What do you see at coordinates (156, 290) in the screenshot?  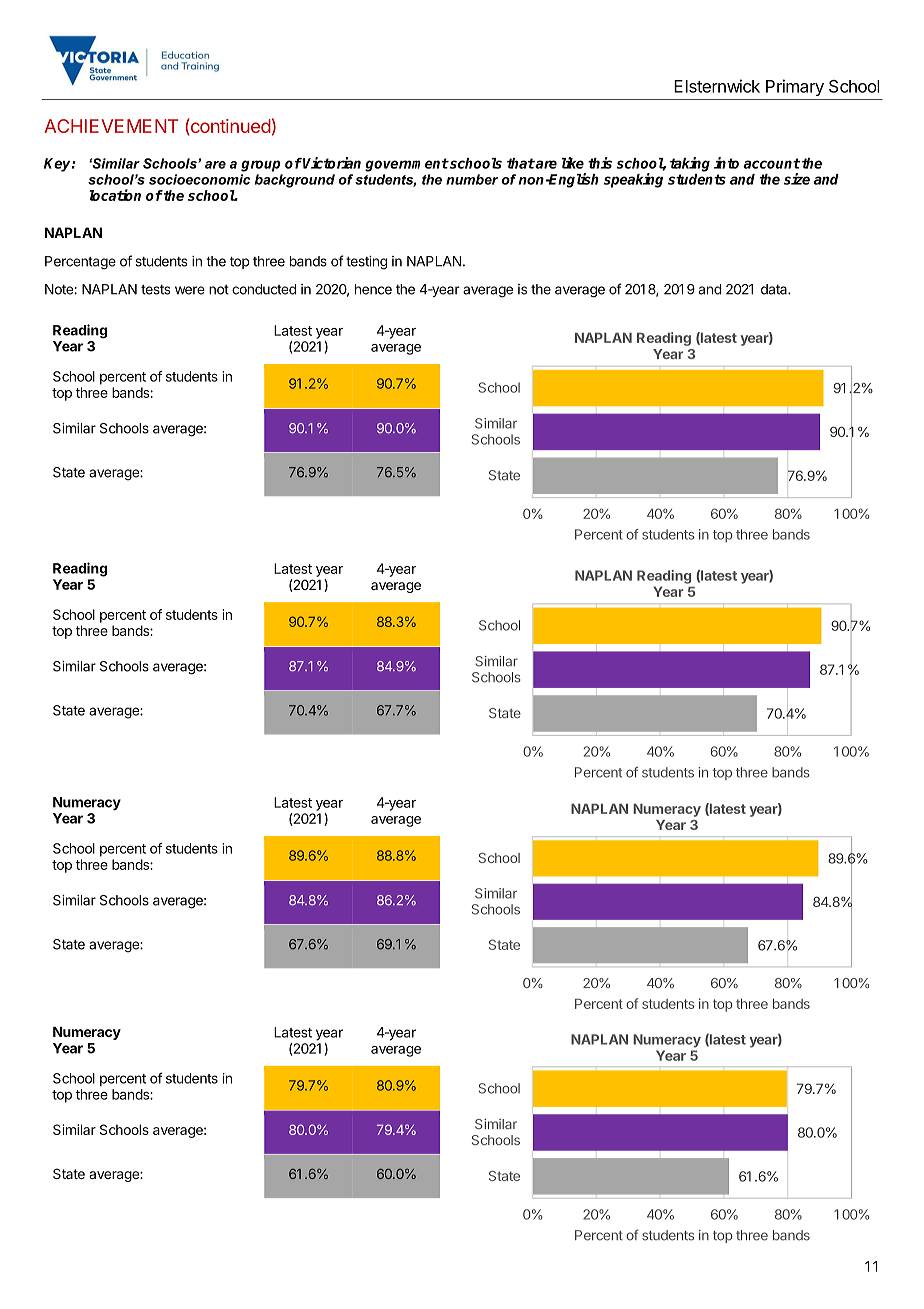 I see `tests` at bounding box center [156, 290].
